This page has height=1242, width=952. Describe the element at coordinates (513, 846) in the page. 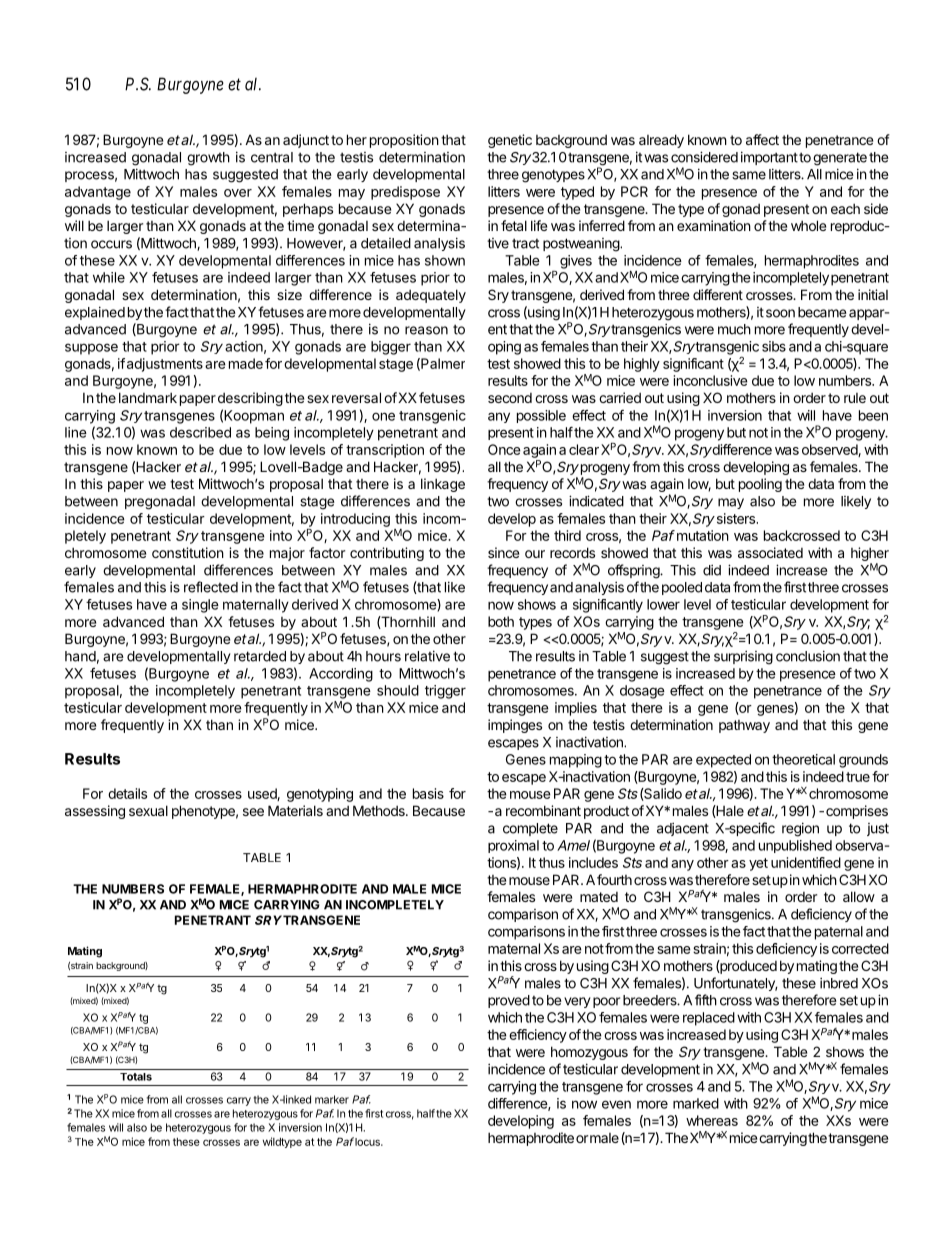

I see `proximal` at that location.
